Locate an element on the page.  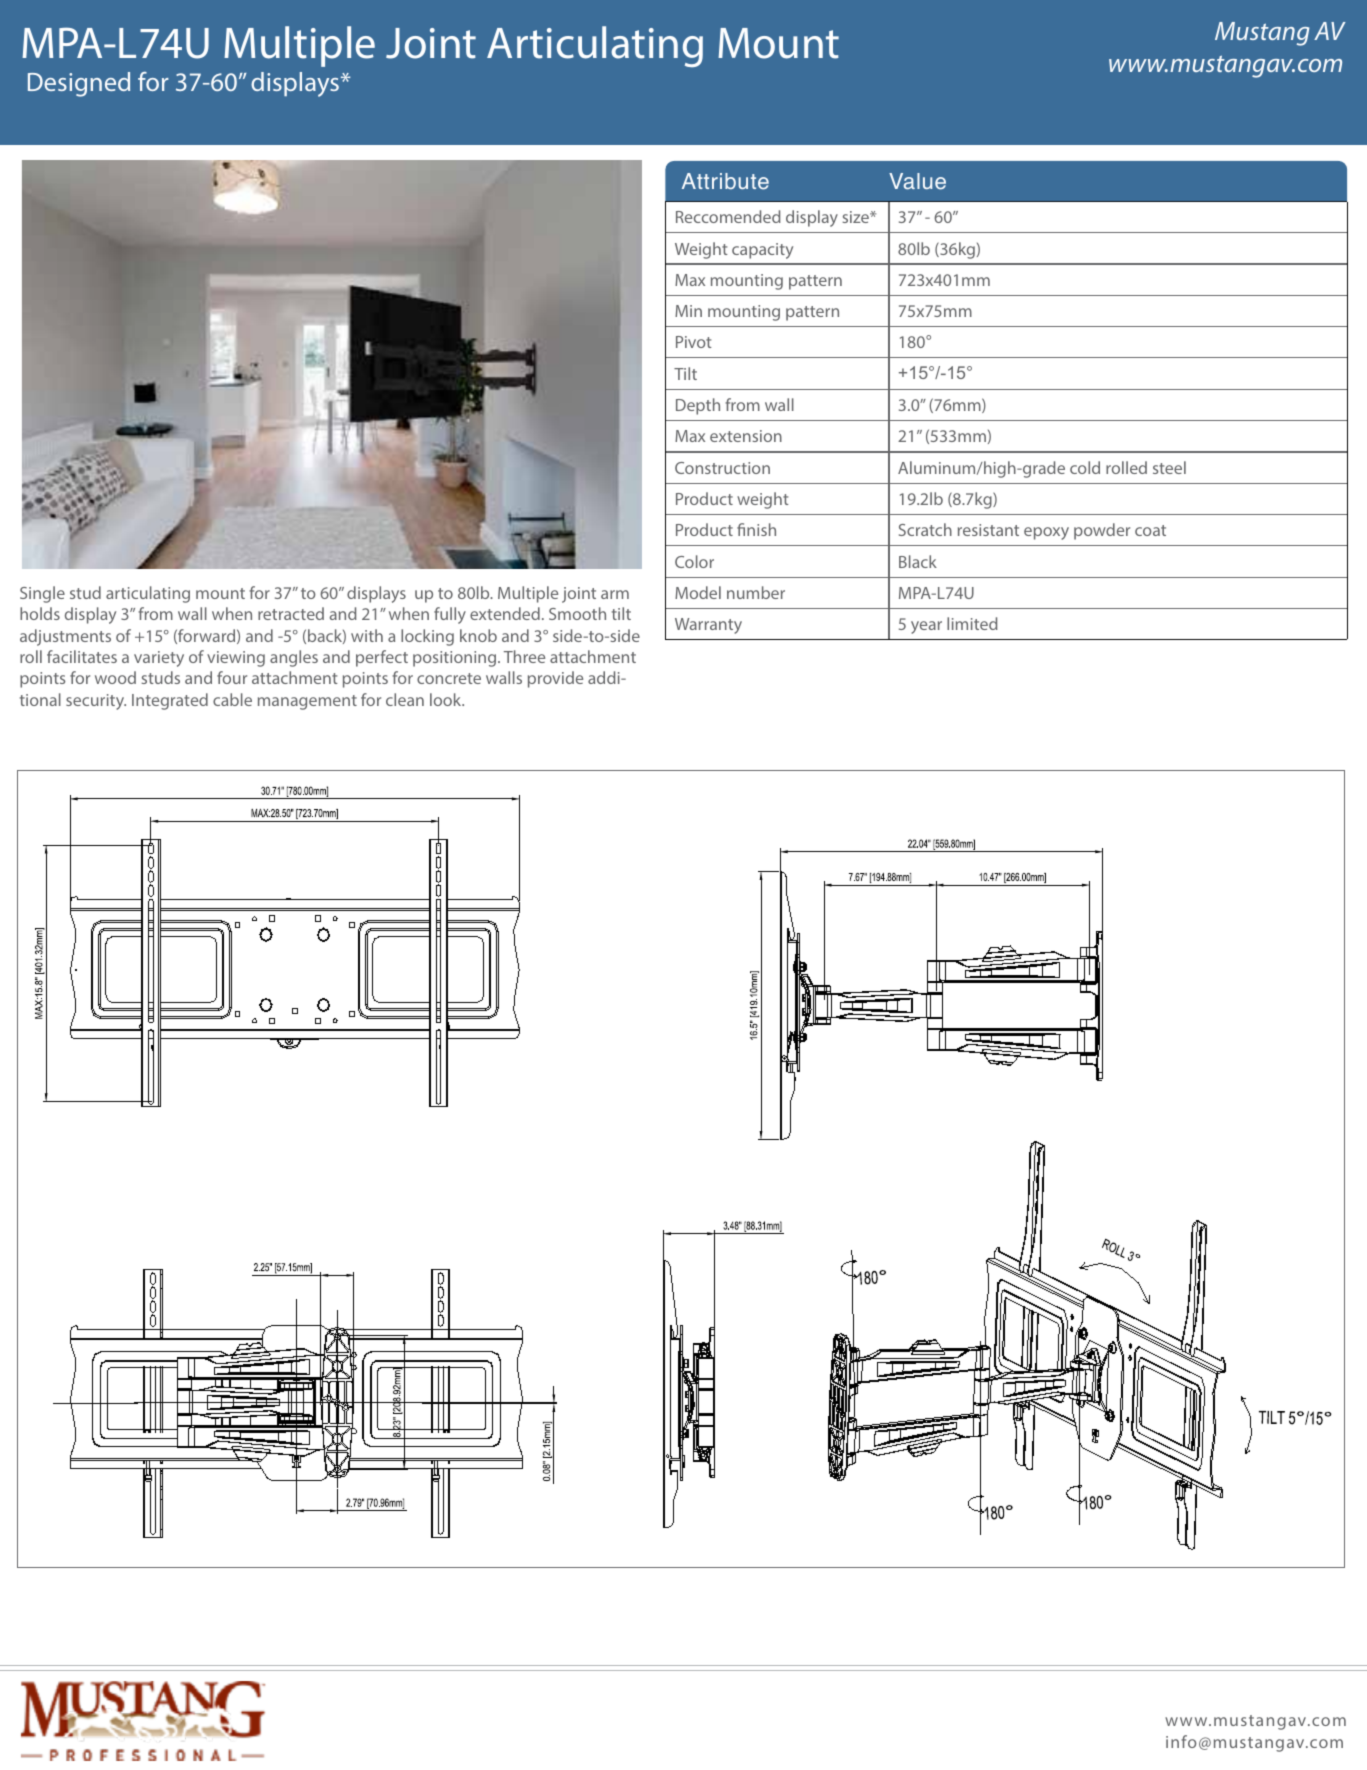
Designed is located at coordinates (79, 84).
